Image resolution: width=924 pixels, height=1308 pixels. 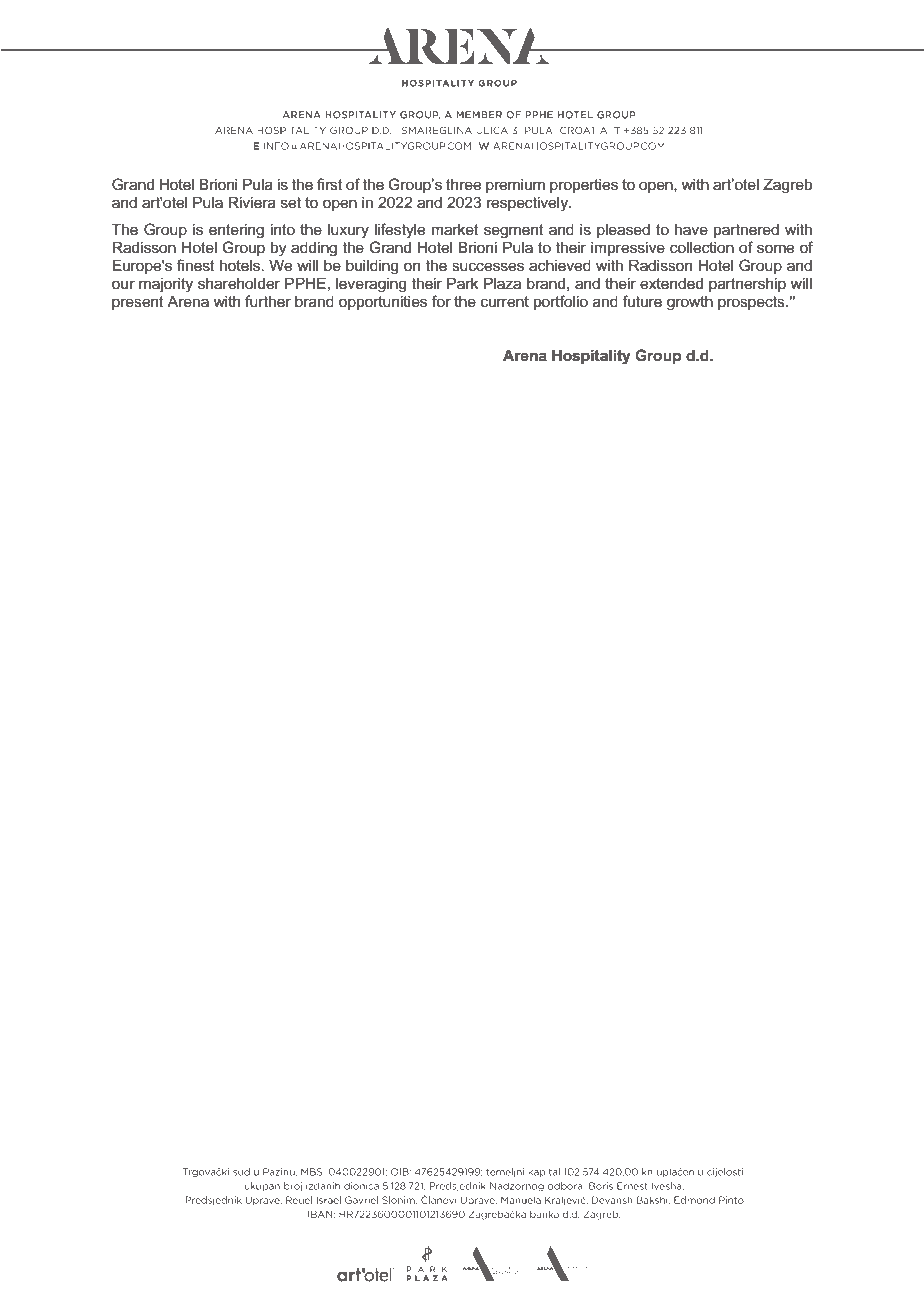 I want to click on three, so click(x=463, y=185).
